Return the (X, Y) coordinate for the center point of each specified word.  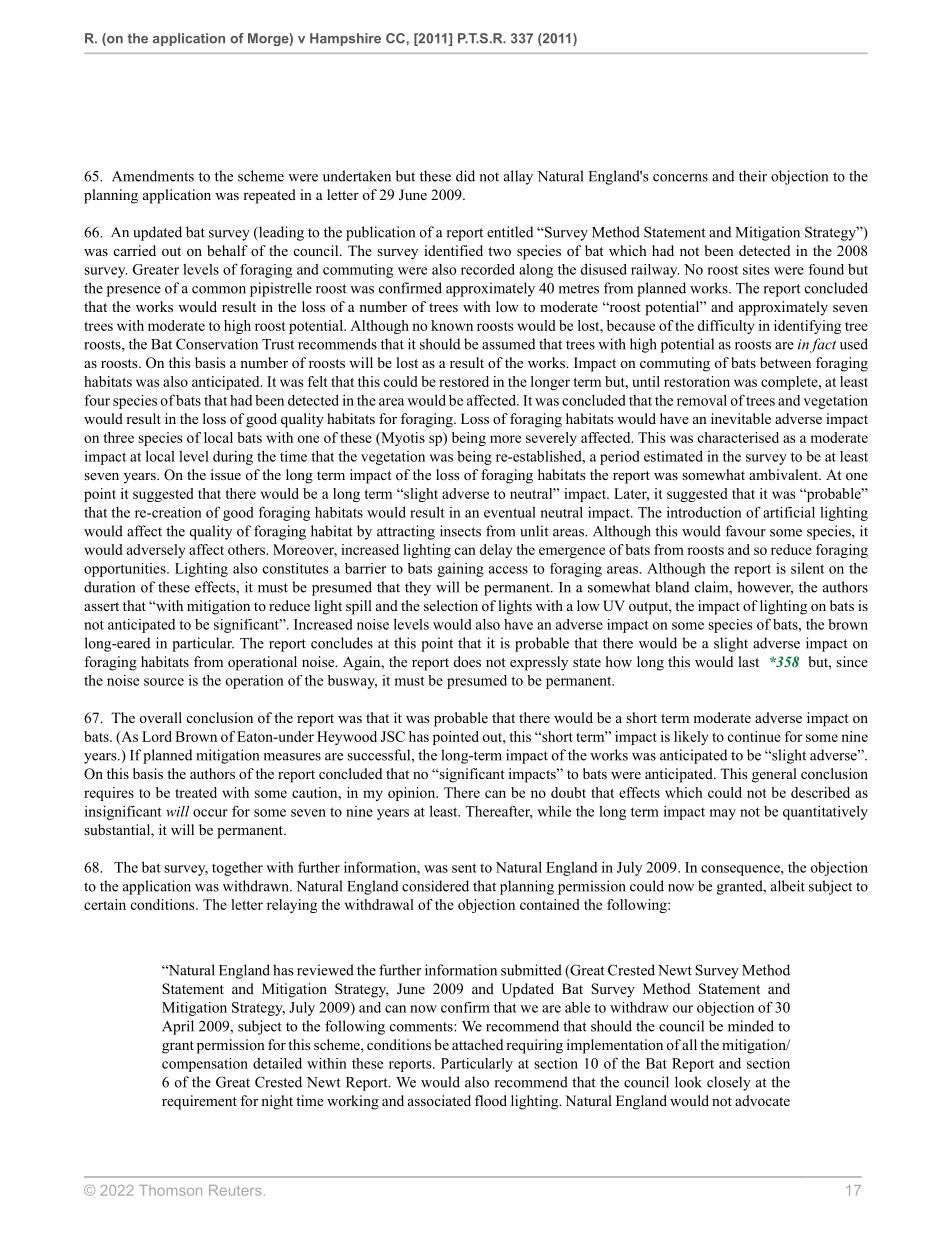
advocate (762, 1100)
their (753, 176)
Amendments (153, 176)
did (465, 176)
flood (491, 1101)
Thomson (170, 1190)
